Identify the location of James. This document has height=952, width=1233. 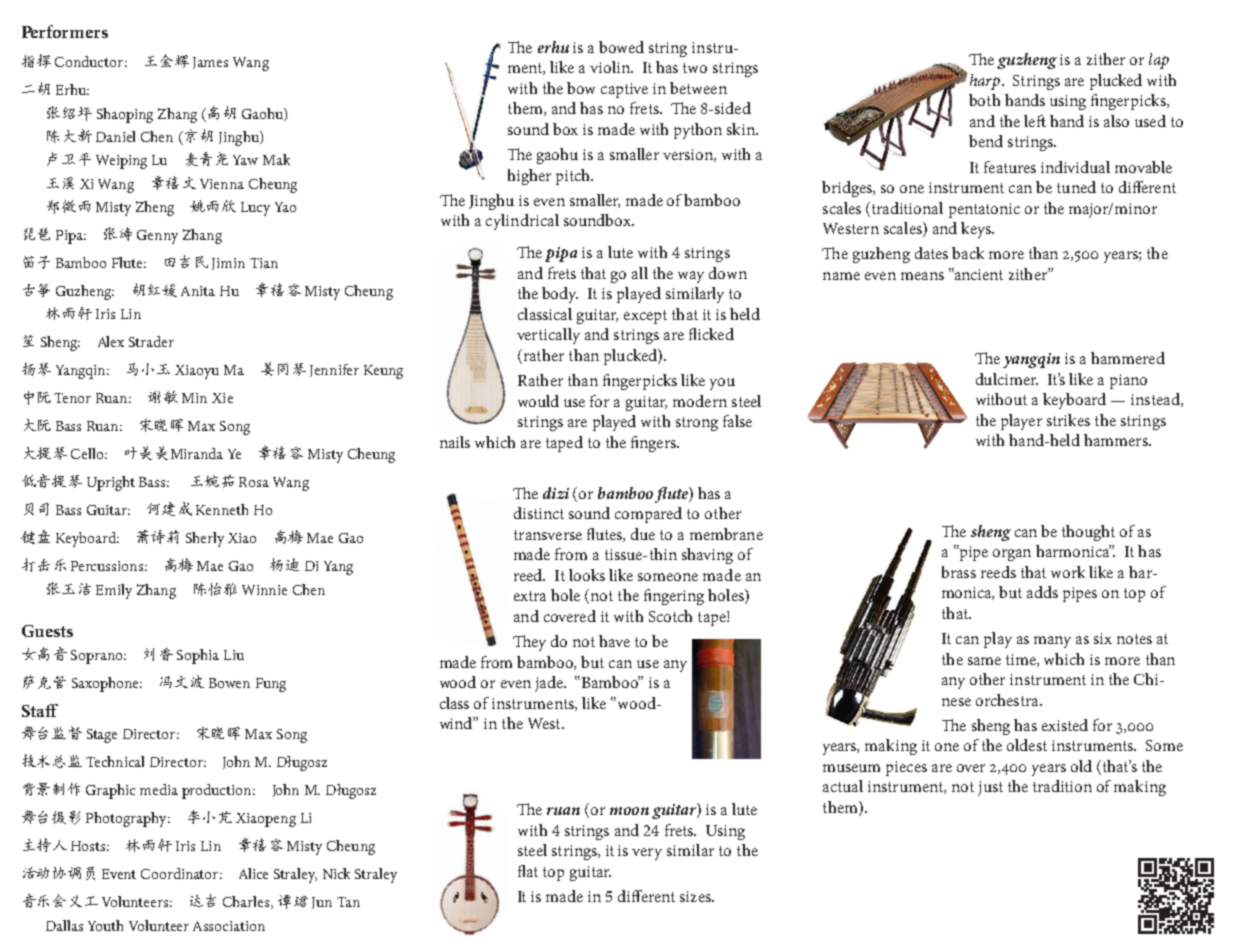
(210, 63).
